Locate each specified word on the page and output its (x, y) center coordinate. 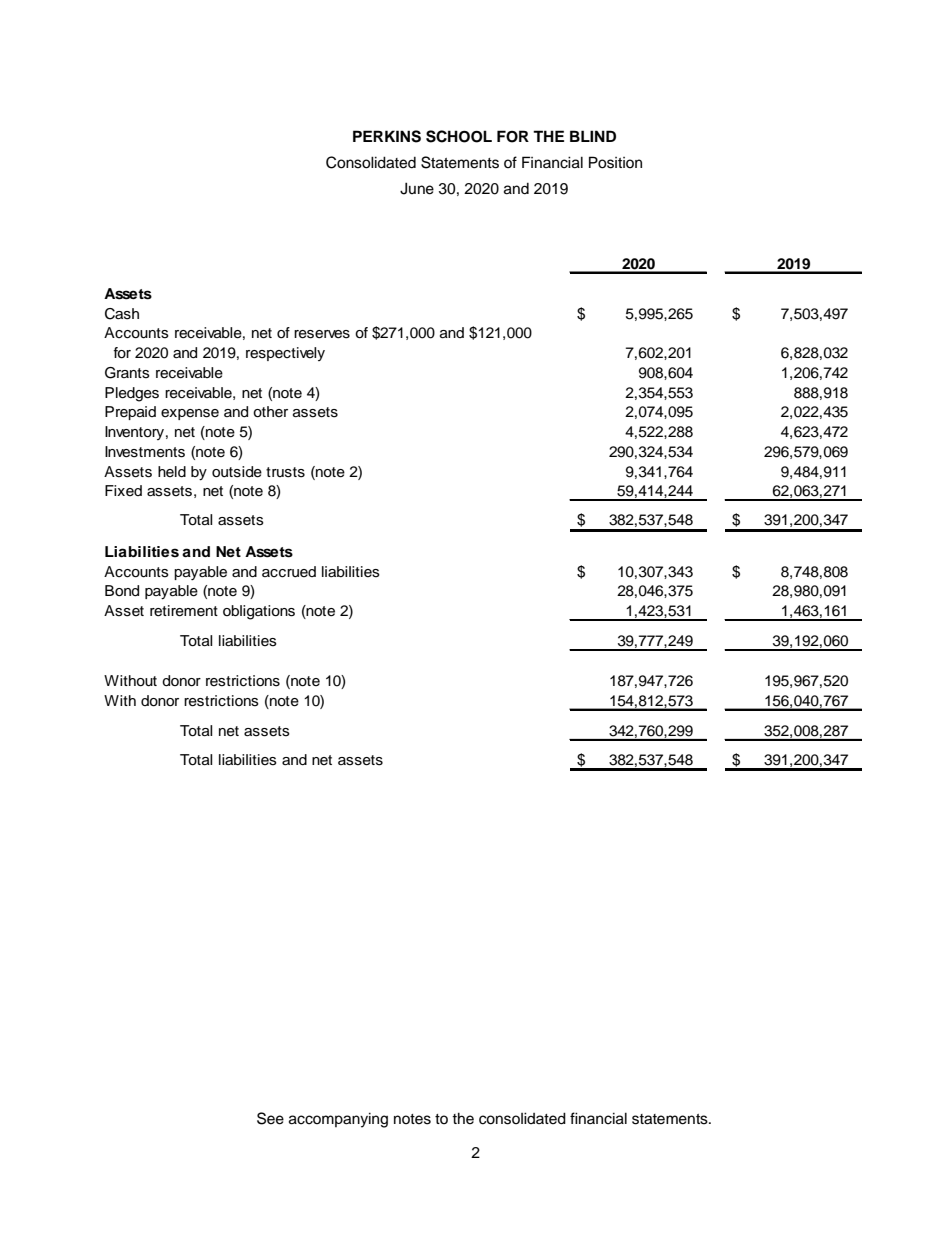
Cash (122, 314)
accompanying (338, 1120)
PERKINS (387, 136)
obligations (259, 612)
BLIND (593, 136)
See (270, 1118)
